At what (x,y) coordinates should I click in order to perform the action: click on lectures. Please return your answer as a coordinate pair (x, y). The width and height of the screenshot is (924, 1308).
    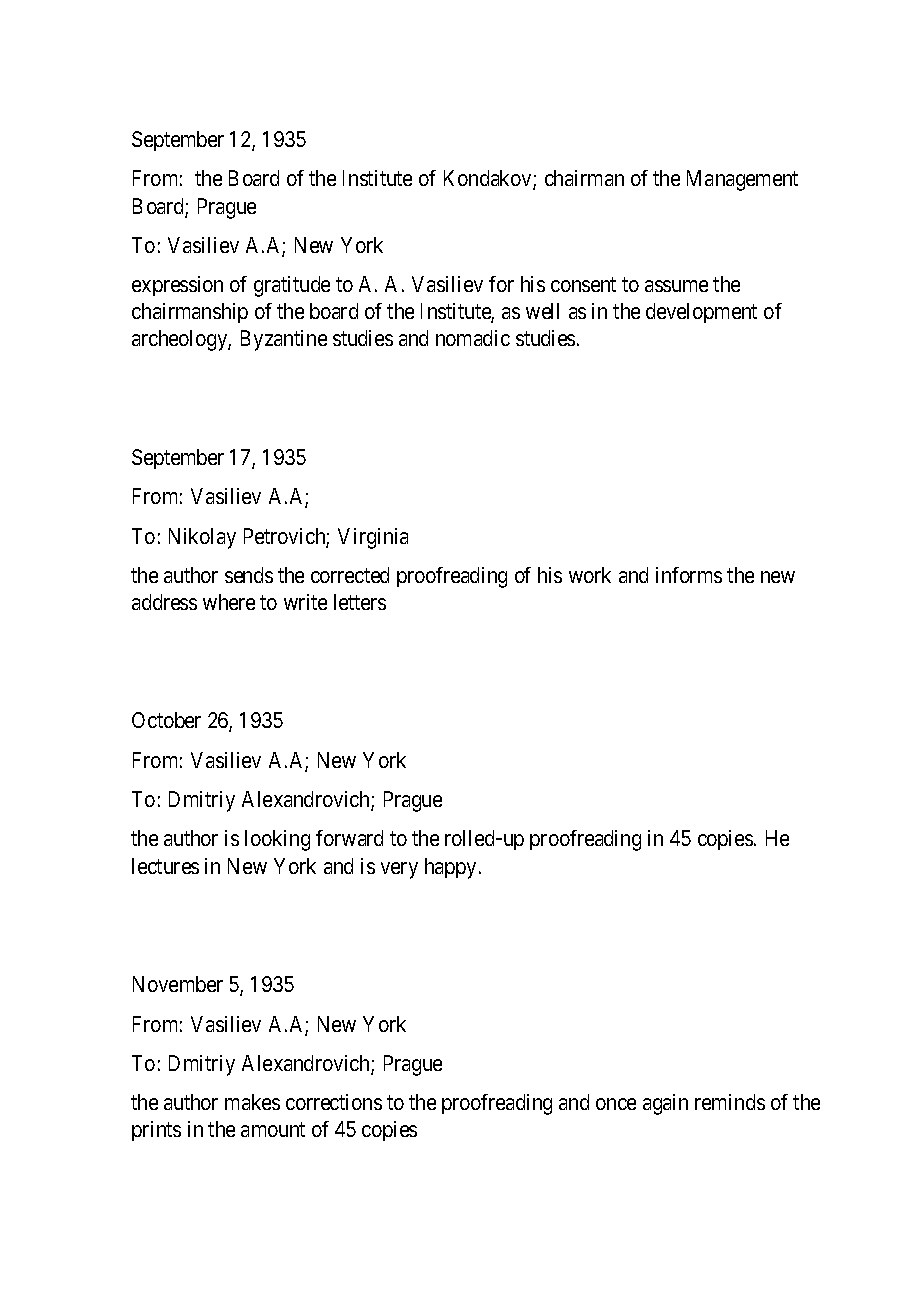
    Looking at the image, I should click on (165, 866).
